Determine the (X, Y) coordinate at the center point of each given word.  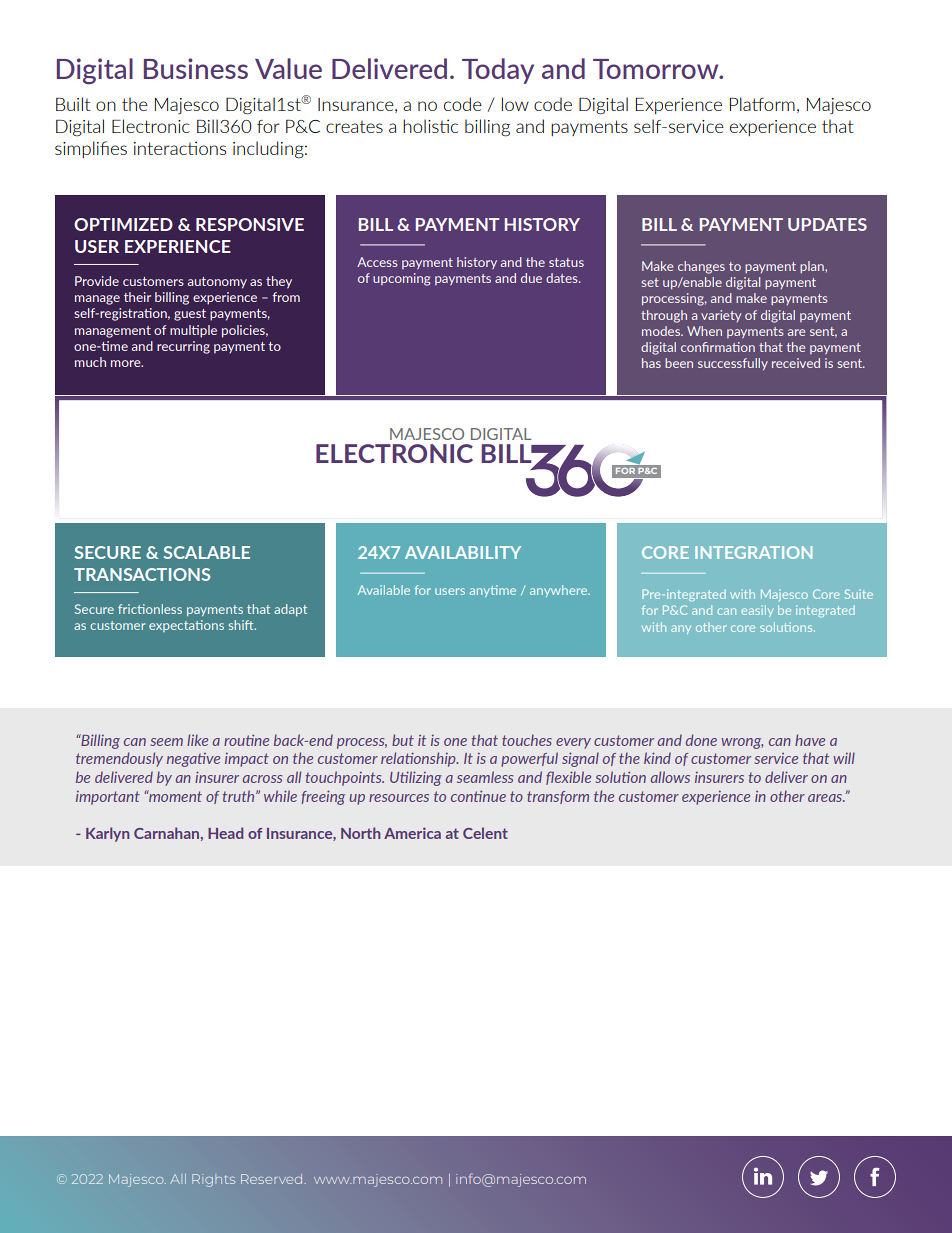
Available (384, 590)
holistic (430, 126)
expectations (186, 626)
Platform (762, 104)
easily (757, 611)
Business (196, 68)
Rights (213, 1180)
